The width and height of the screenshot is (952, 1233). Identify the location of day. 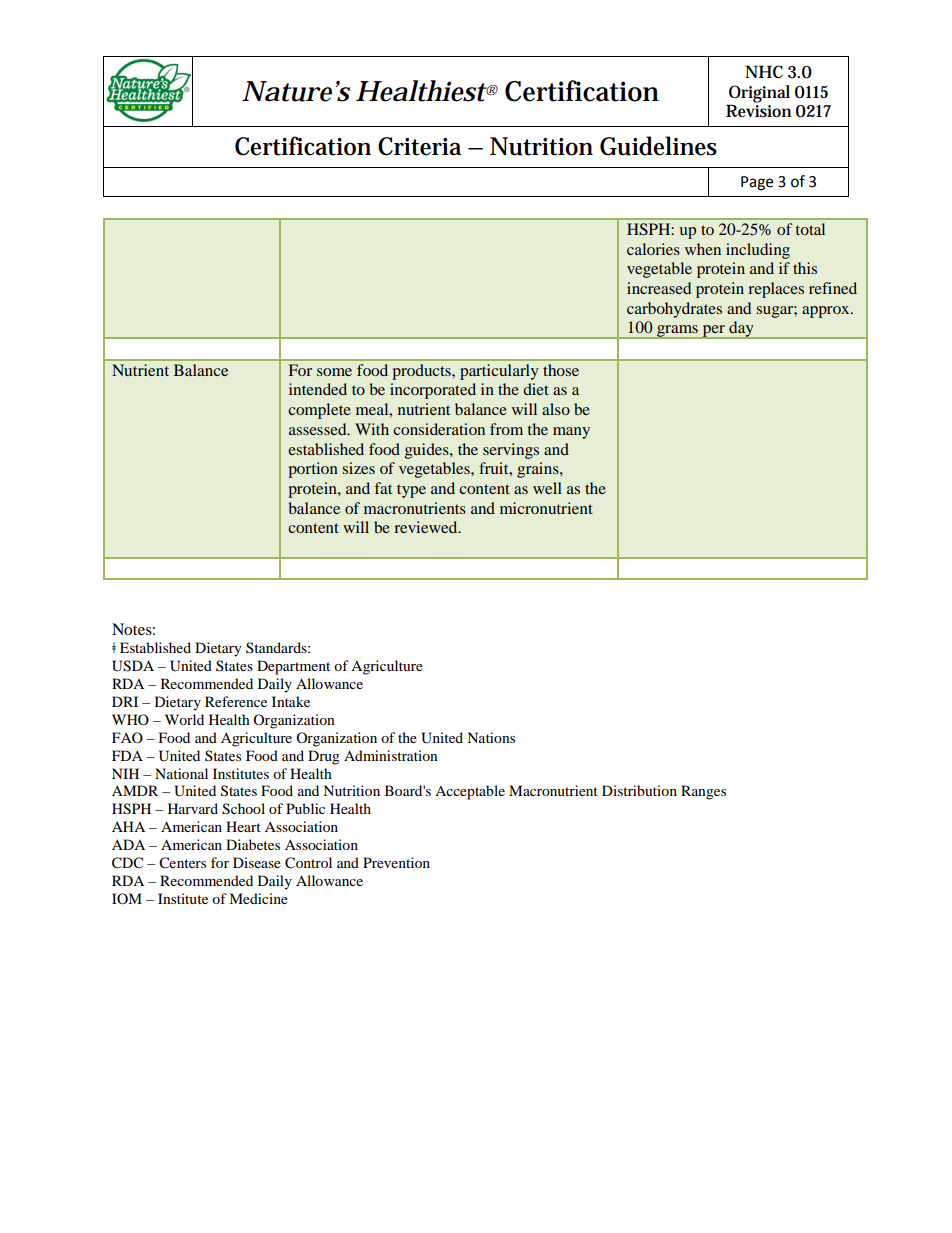
(741, 330).
